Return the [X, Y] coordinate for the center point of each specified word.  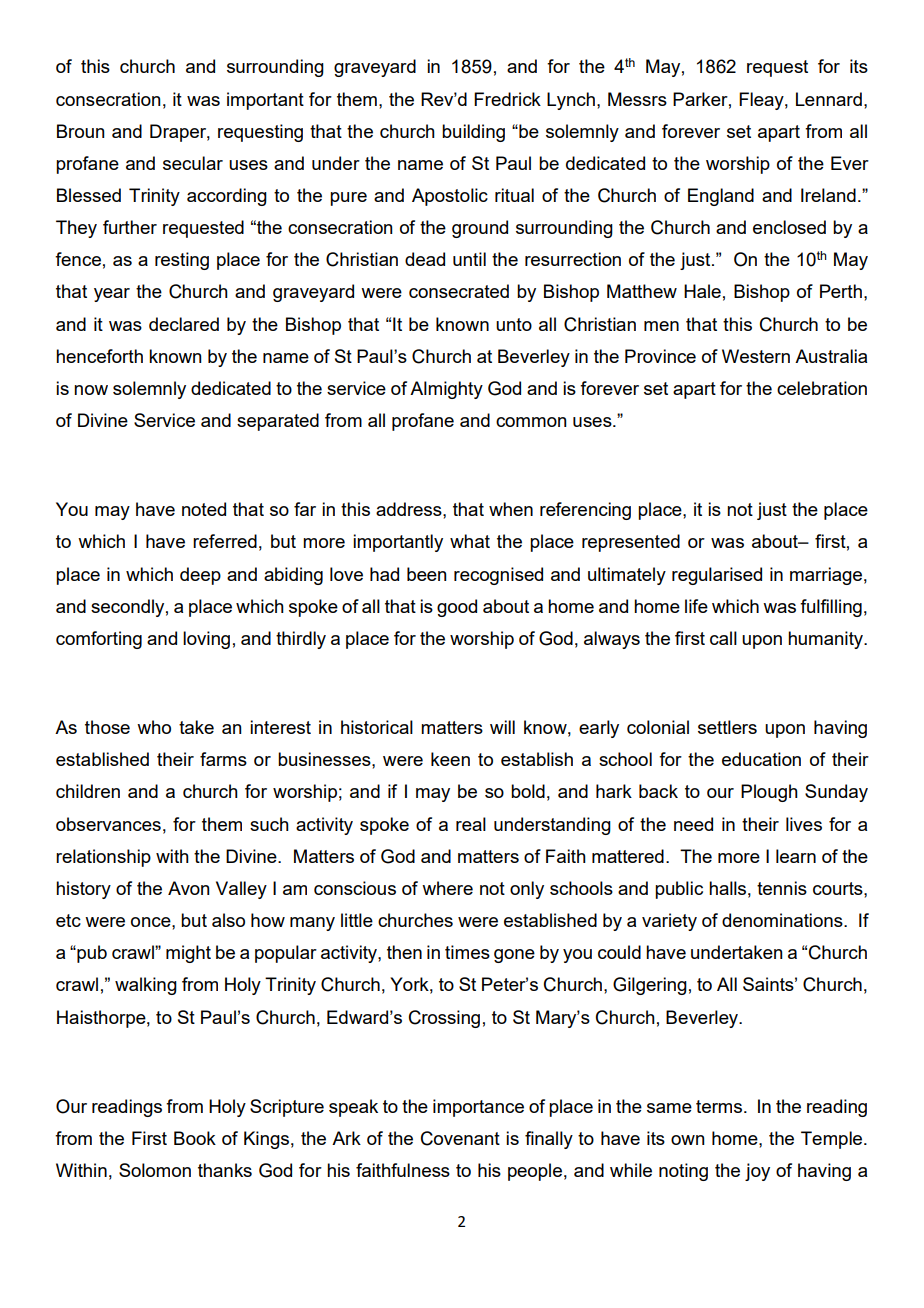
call [723, 638]
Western [756, 356]
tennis [782, 888]
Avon [189, 888]
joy [757, 1172]
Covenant [460, 1138]
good [457, 608]
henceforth [99, 356]
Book [195, 1138]
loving [206, 640]
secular [193, 163]
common [531, 422]
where [447, 888]
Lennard [829, 99]
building [473, 133]
